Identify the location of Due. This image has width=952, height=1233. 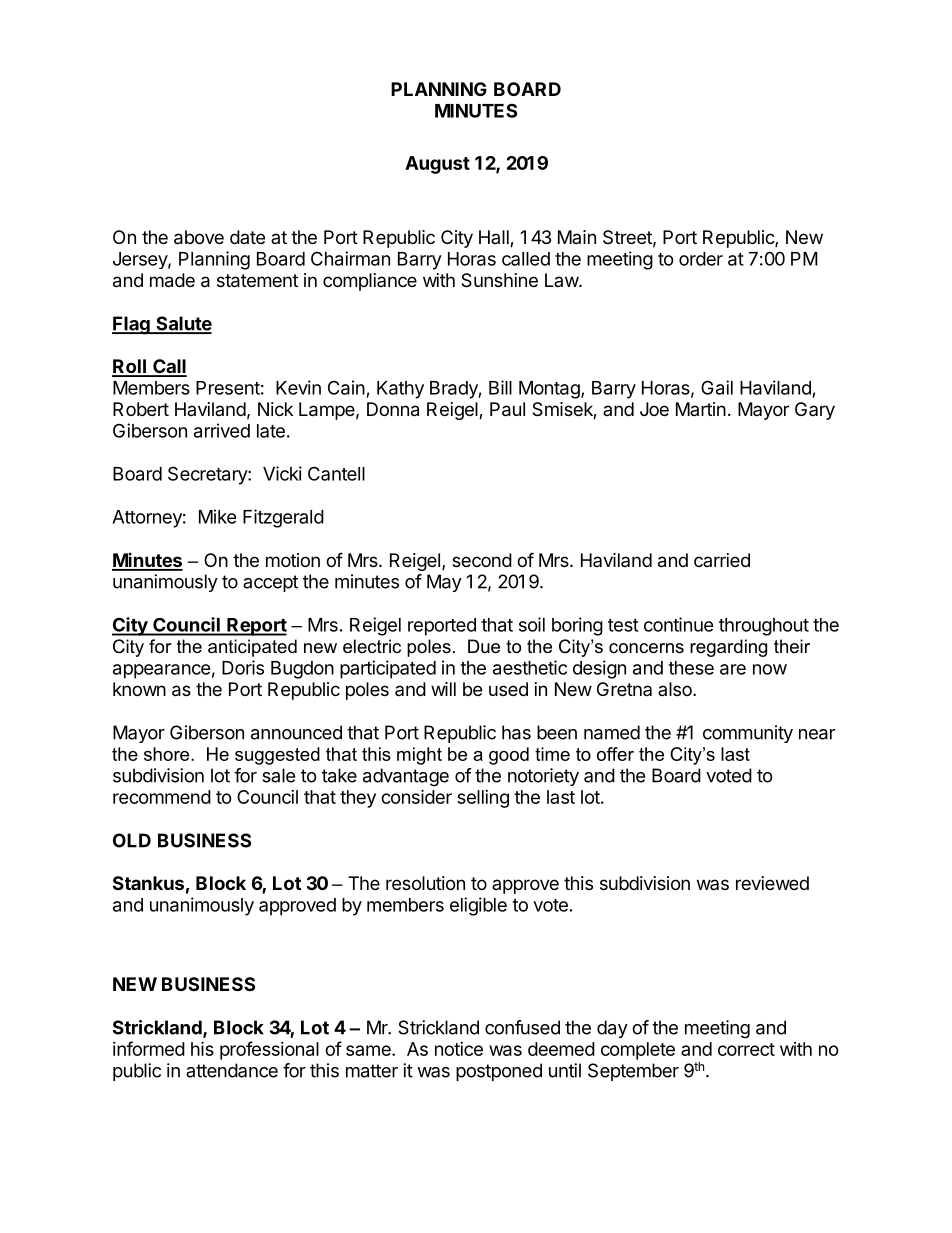
(484, 646).
